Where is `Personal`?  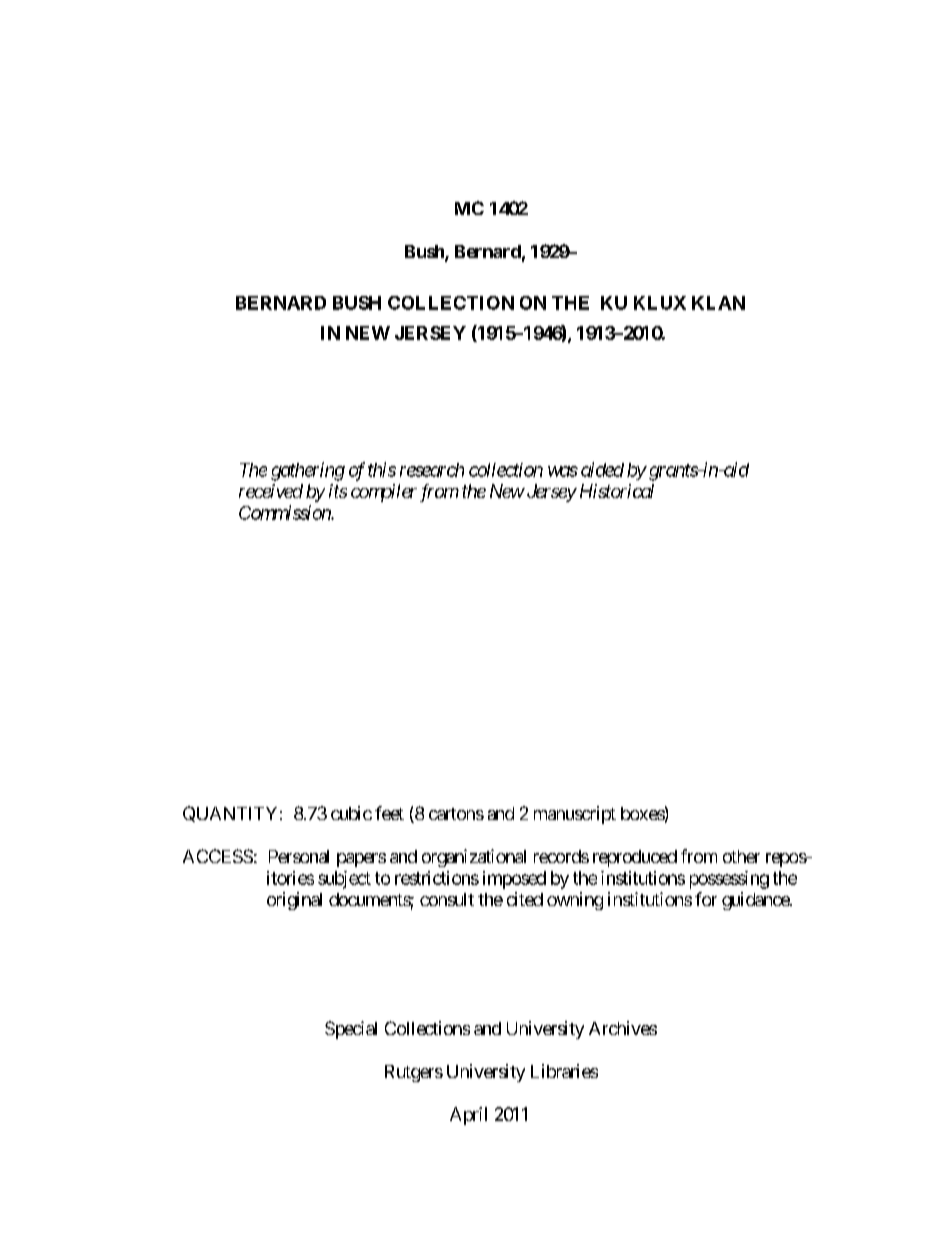
Personal is located at coordinates (299, 856).
